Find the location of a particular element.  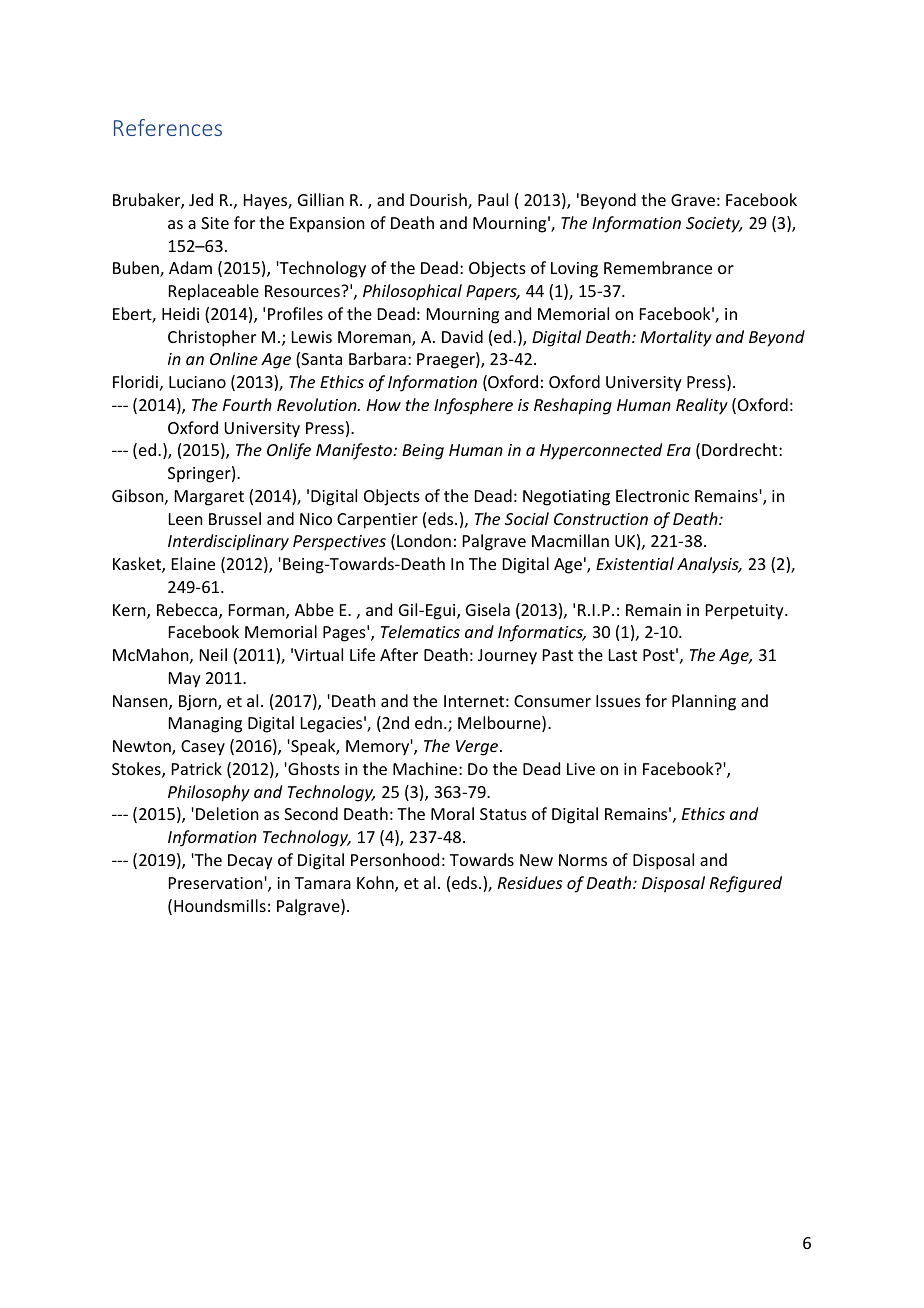

Luciano is located at coordinates (197, 382).
